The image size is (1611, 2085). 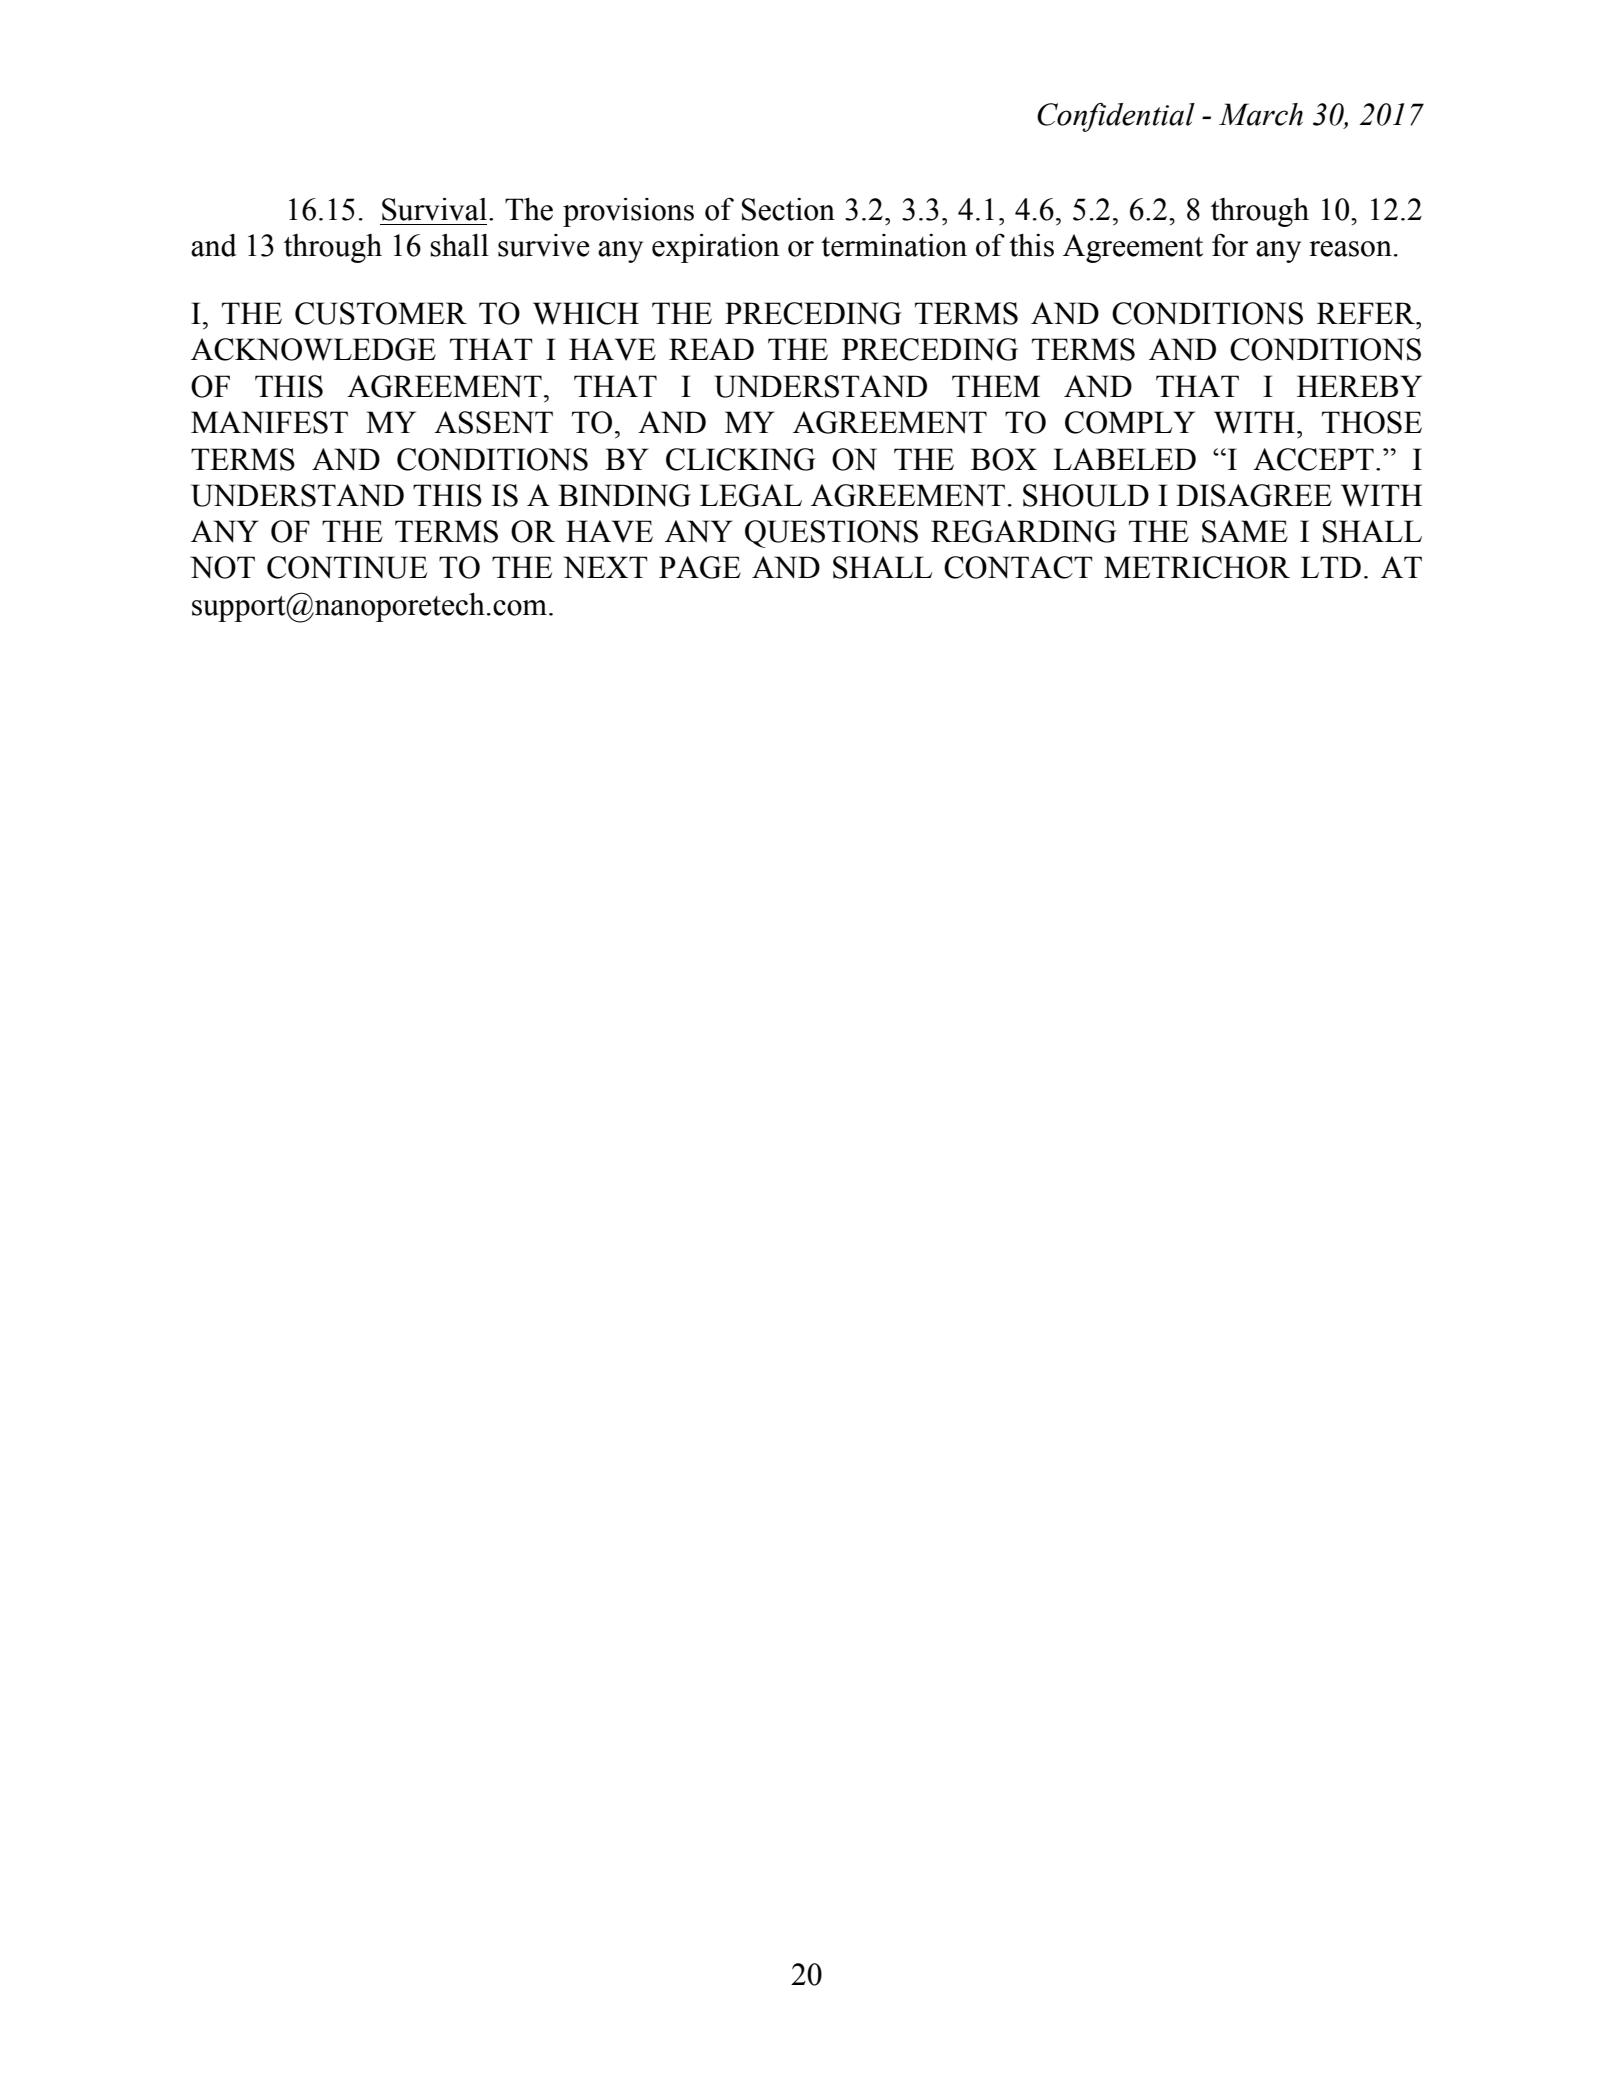 What do you see at coordinates (1261, 114) in the screenshot?
I see `March` at bounding box center [1261, 114].
